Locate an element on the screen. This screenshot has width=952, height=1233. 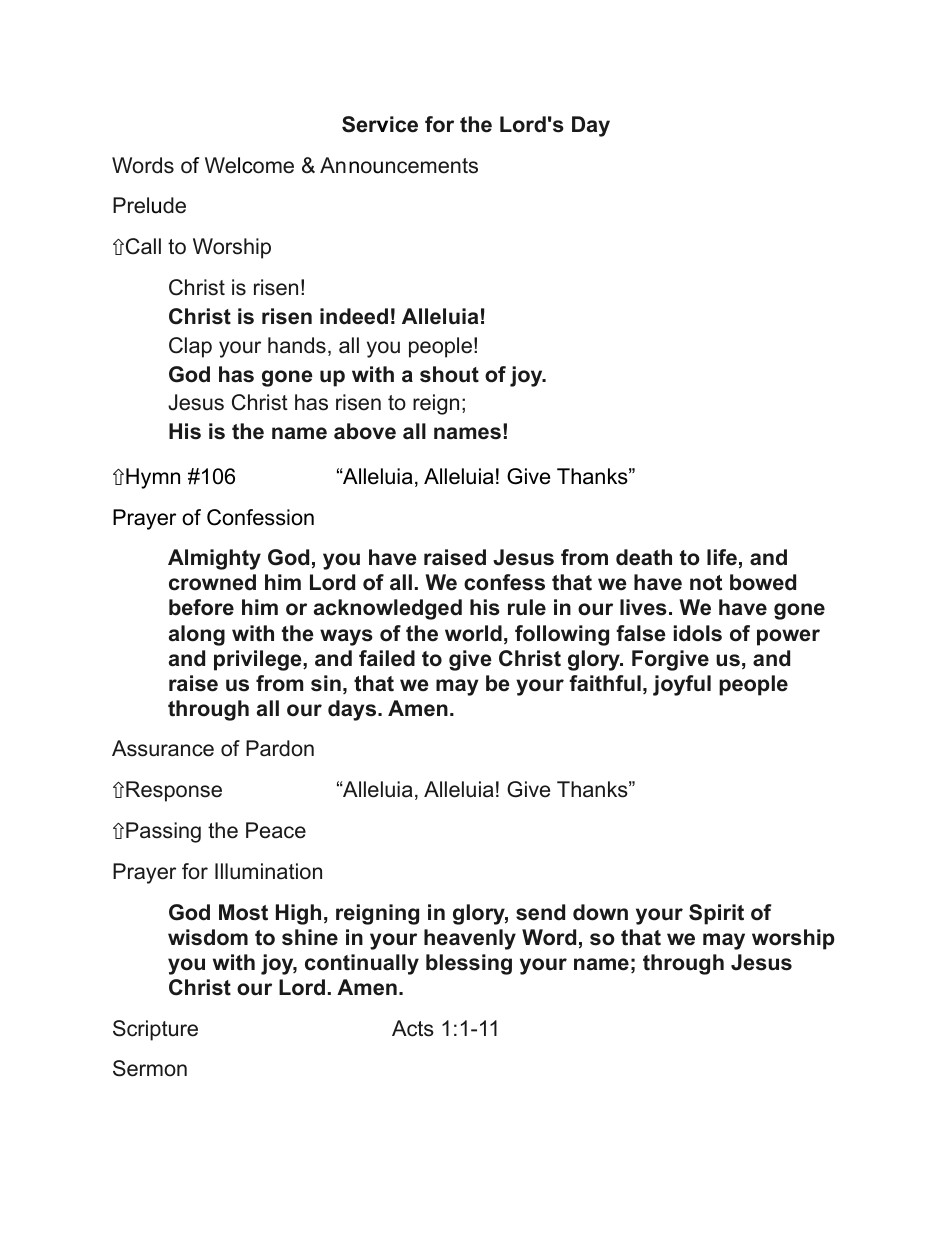
Acts is located at coordinates (413, 1028).
